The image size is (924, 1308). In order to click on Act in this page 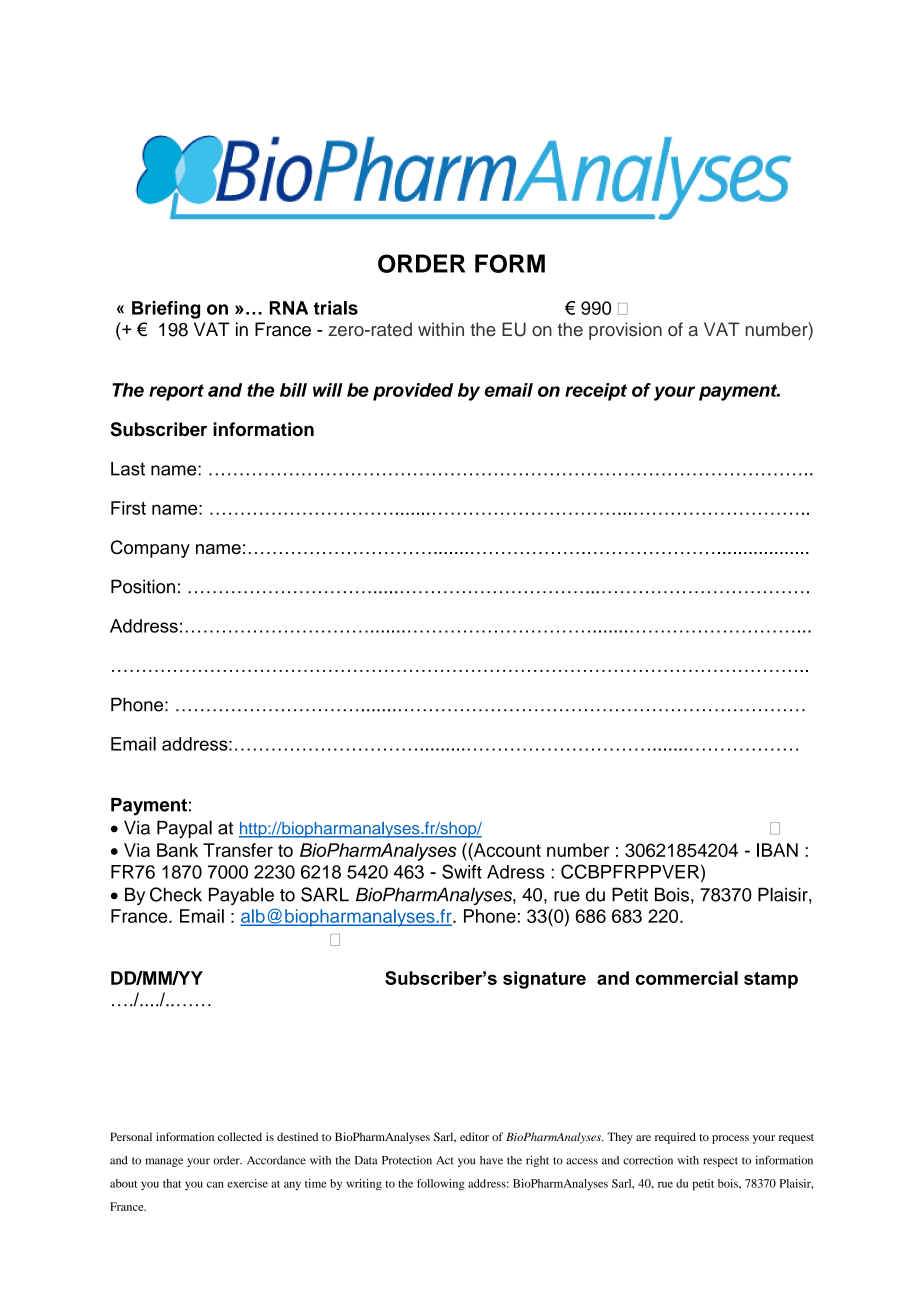, I will do `click(445, 1160)`.
